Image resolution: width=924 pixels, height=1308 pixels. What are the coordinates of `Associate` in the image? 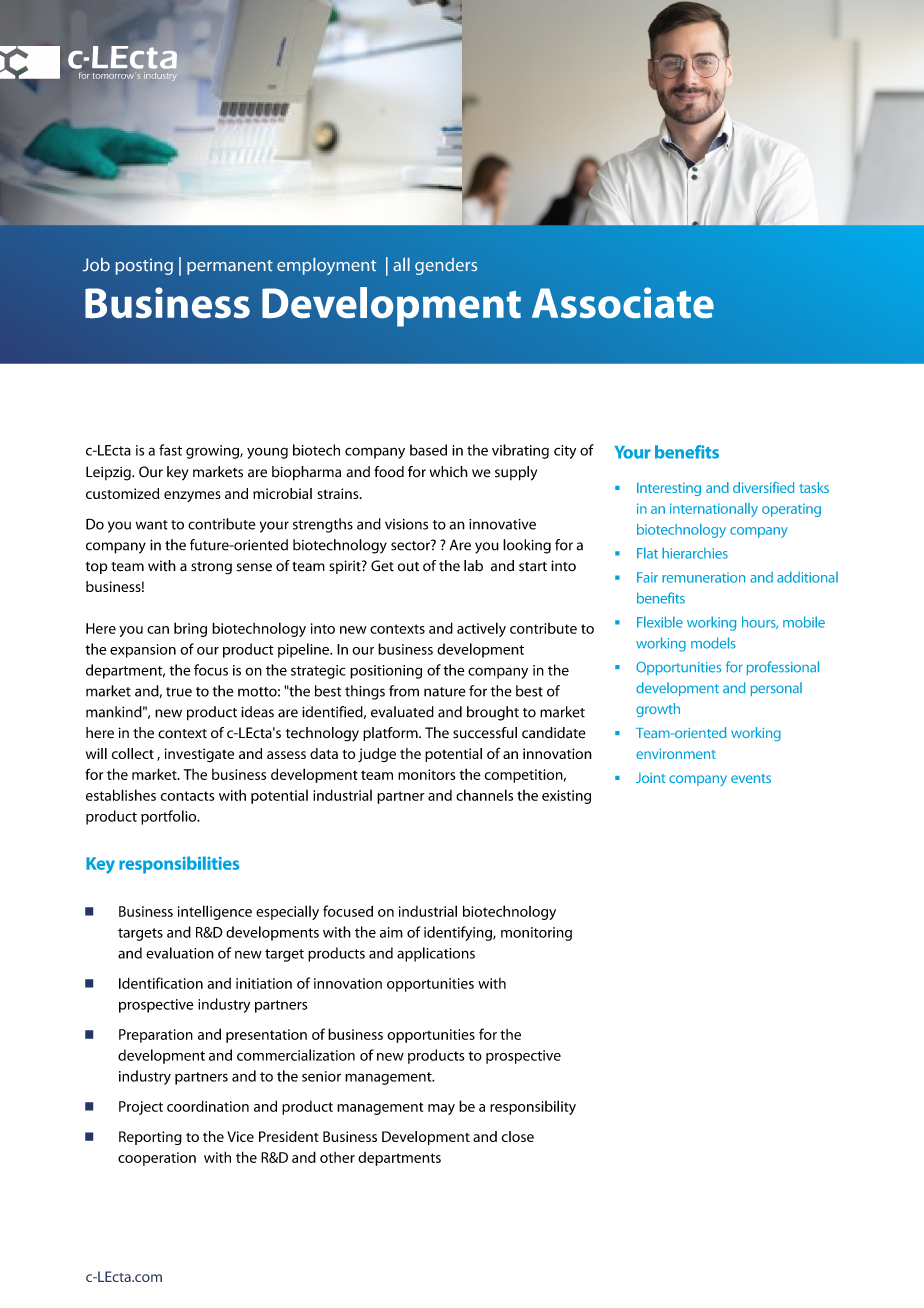 It's located at (623, 302).
